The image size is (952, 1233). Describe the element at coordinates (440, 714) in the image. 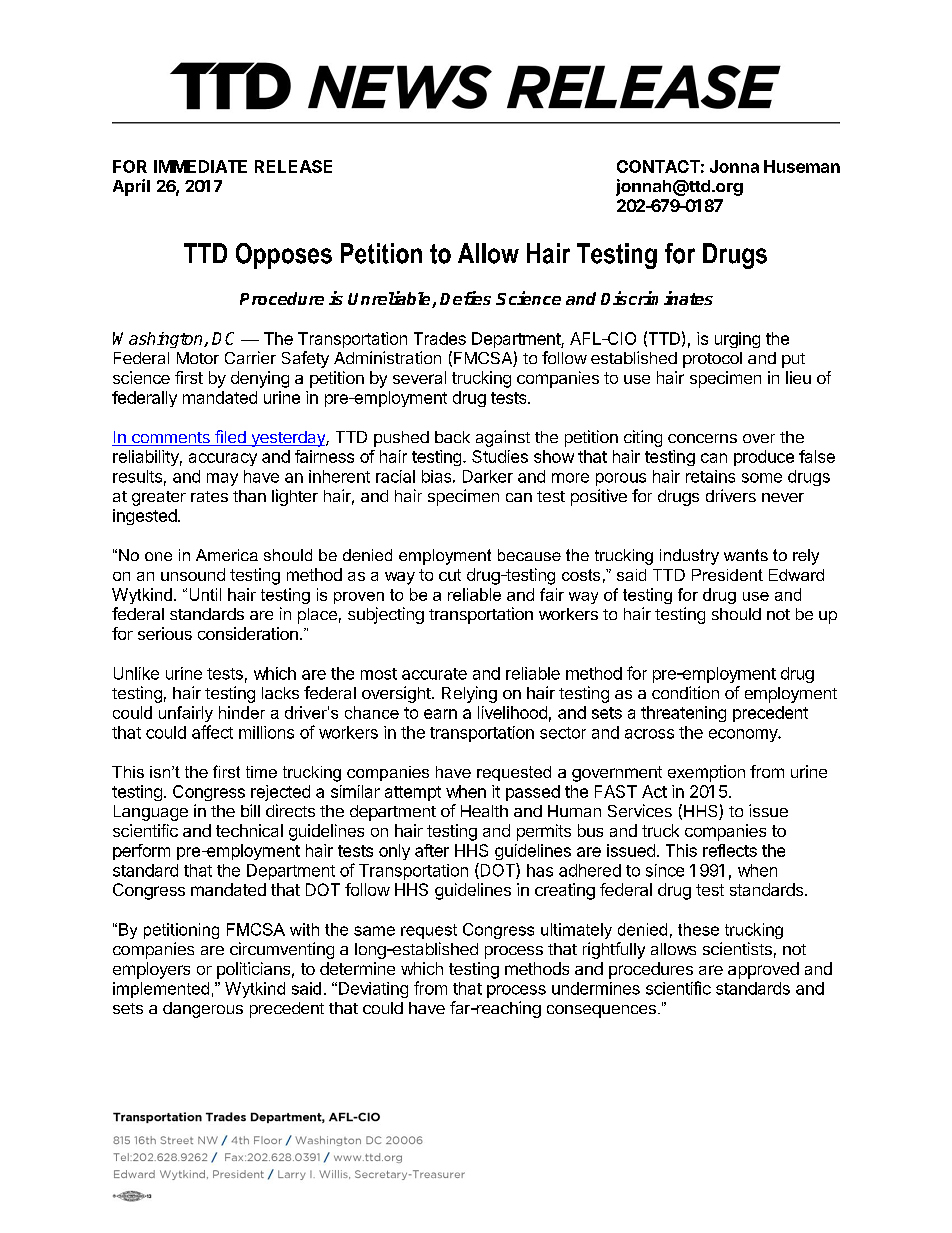

I see `earn` at that location.
